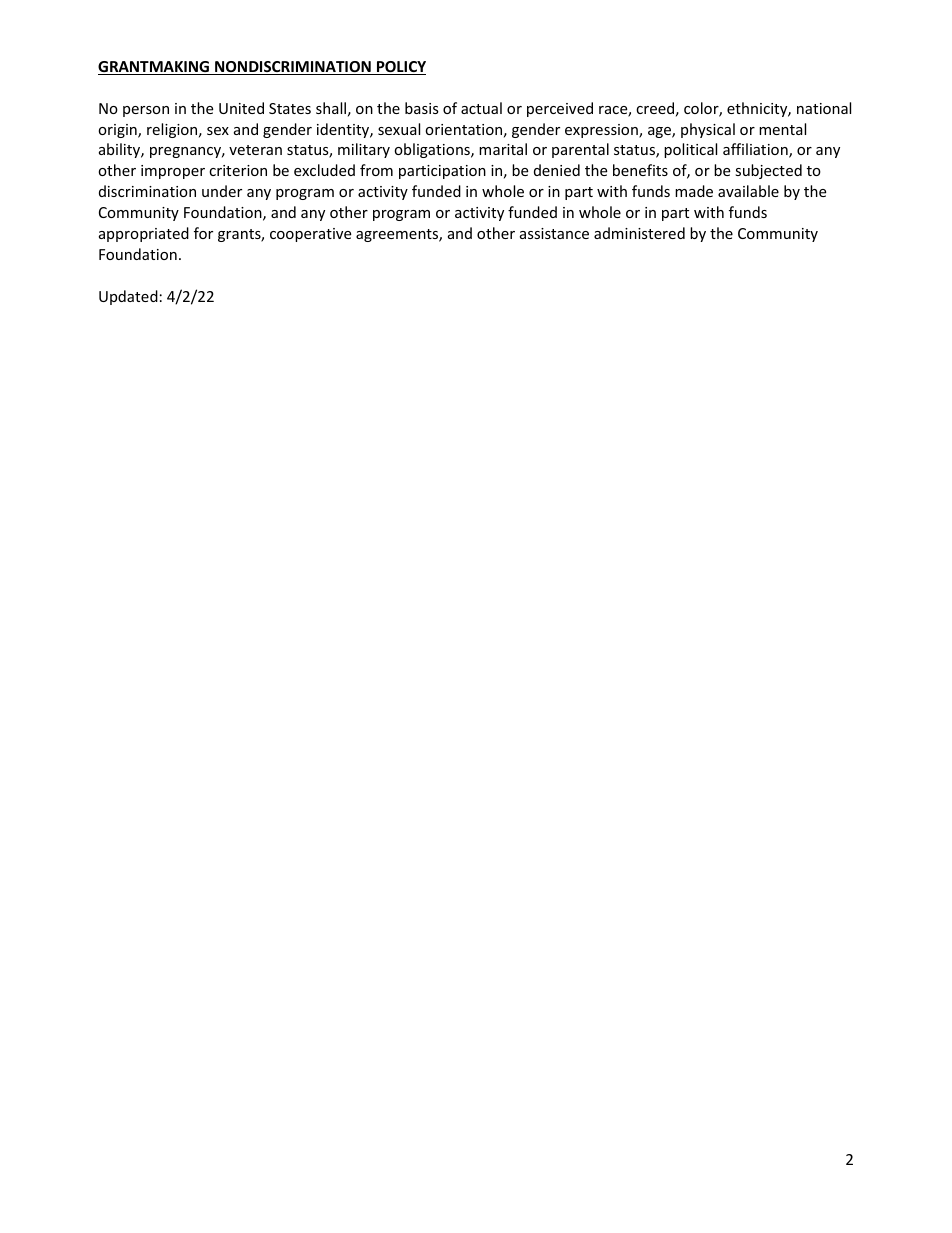 This image has width=952, height=1233. I want to click on cooperative, so click(310, 235).
